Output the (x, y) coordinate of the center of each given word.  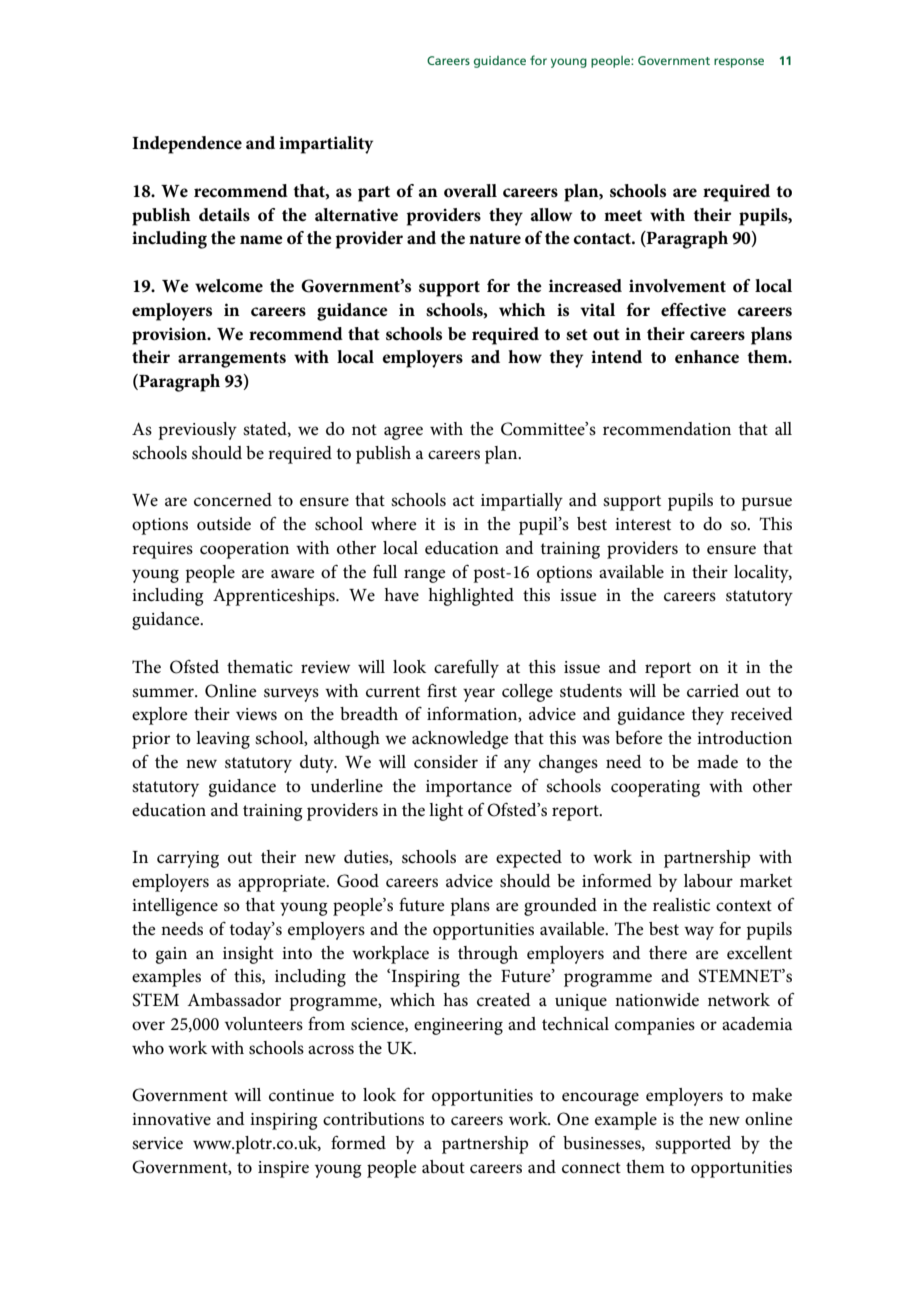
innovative (171, 1119)
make (772, 1095)
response (739, 63)
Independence (187, 145)
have (401, 594)
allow (551, 214)
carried (713, 691)
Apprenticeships (275, 597)
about (443, 1166)
